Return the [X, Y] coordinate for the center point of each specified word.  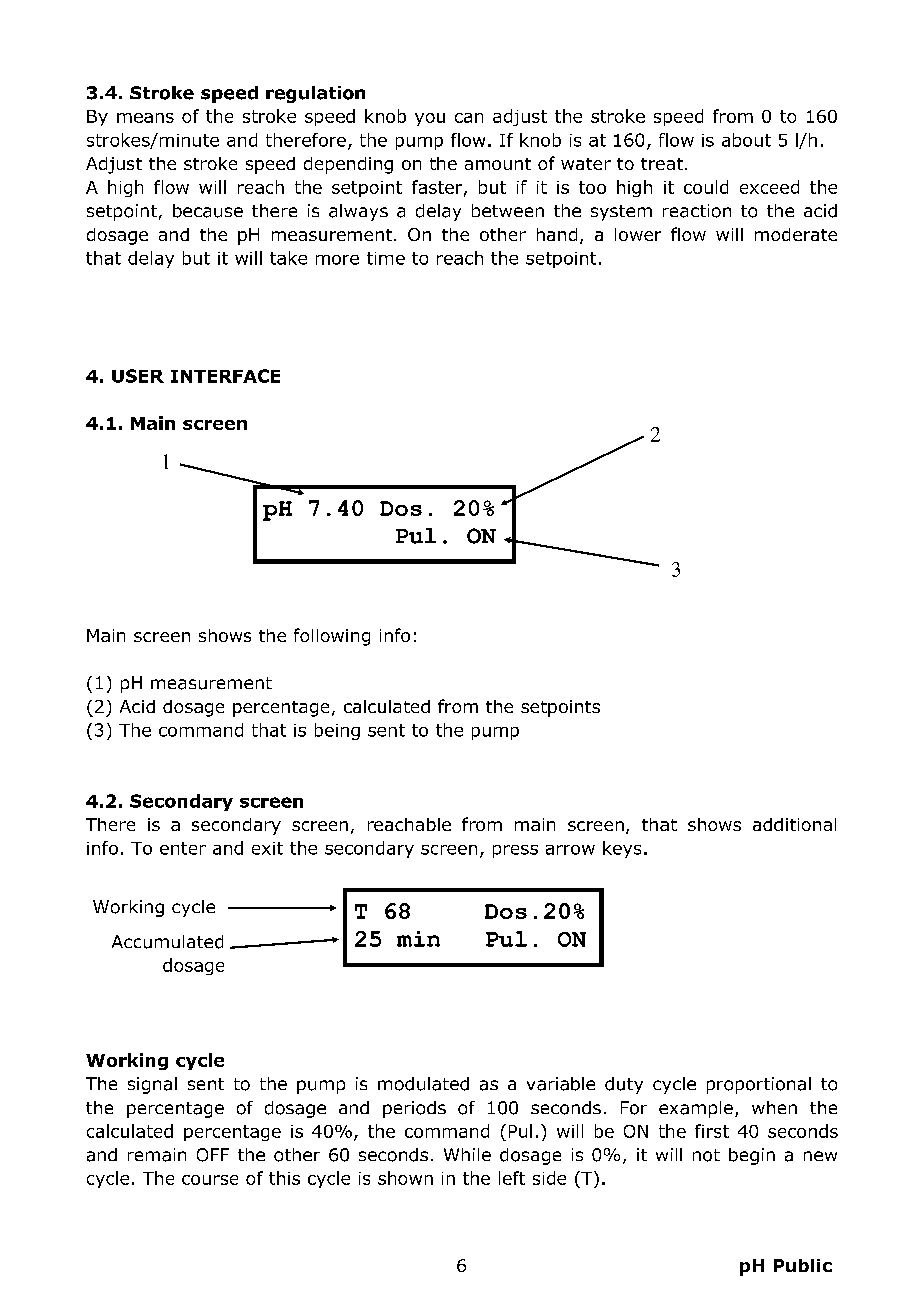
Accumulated [167, 942]
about [746, 140]
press [515, 851]
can [469, 118]
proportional [759, 1085]
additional [794, 824]
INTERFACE [225, 376]
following [332, 637]
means [145, 118]
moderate [796, 234]
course [210, 1180]
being [337, 731]
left [512, 1178]
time [386, 258]
